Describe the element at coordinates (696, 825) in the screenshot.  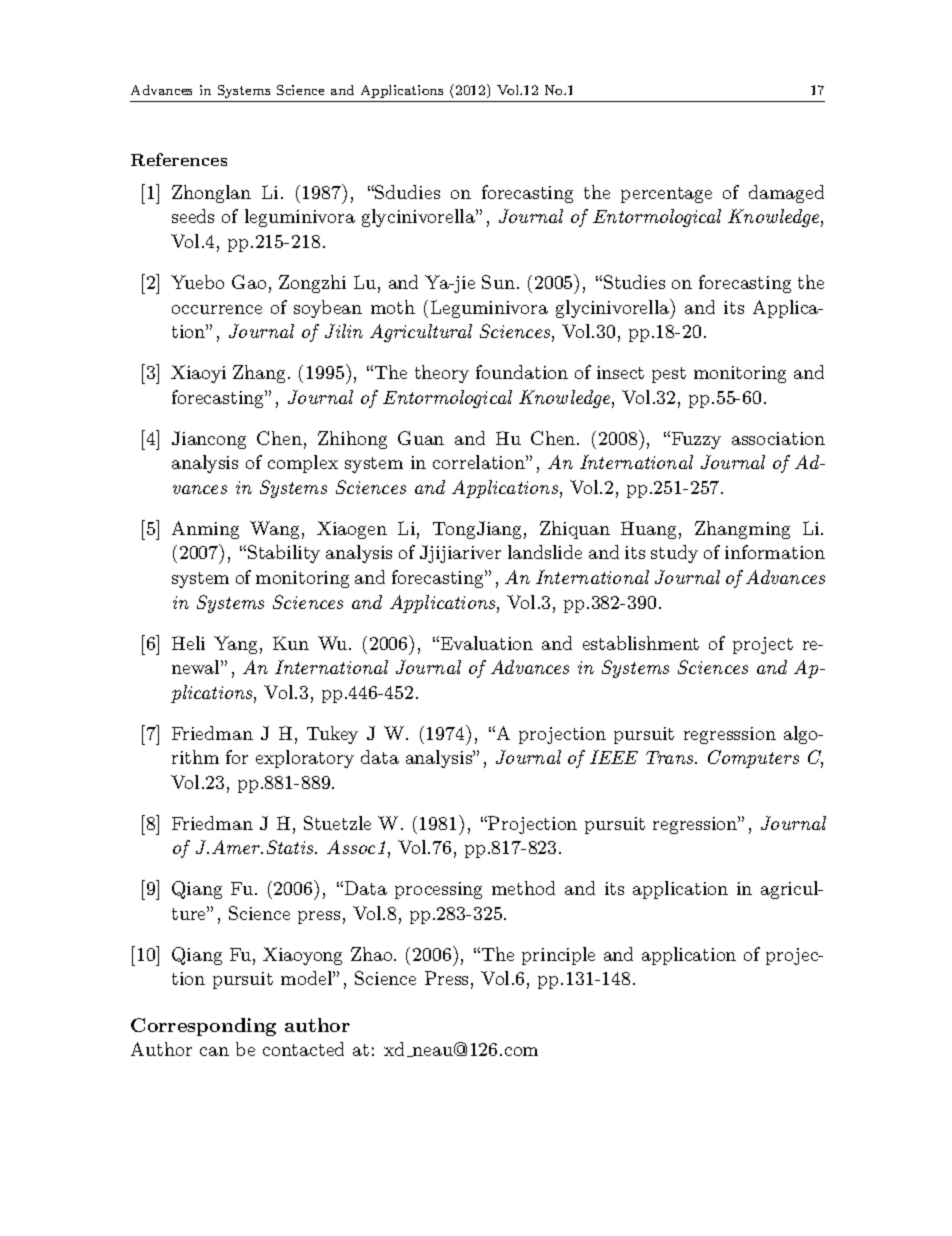
I see `regression` at that location.
